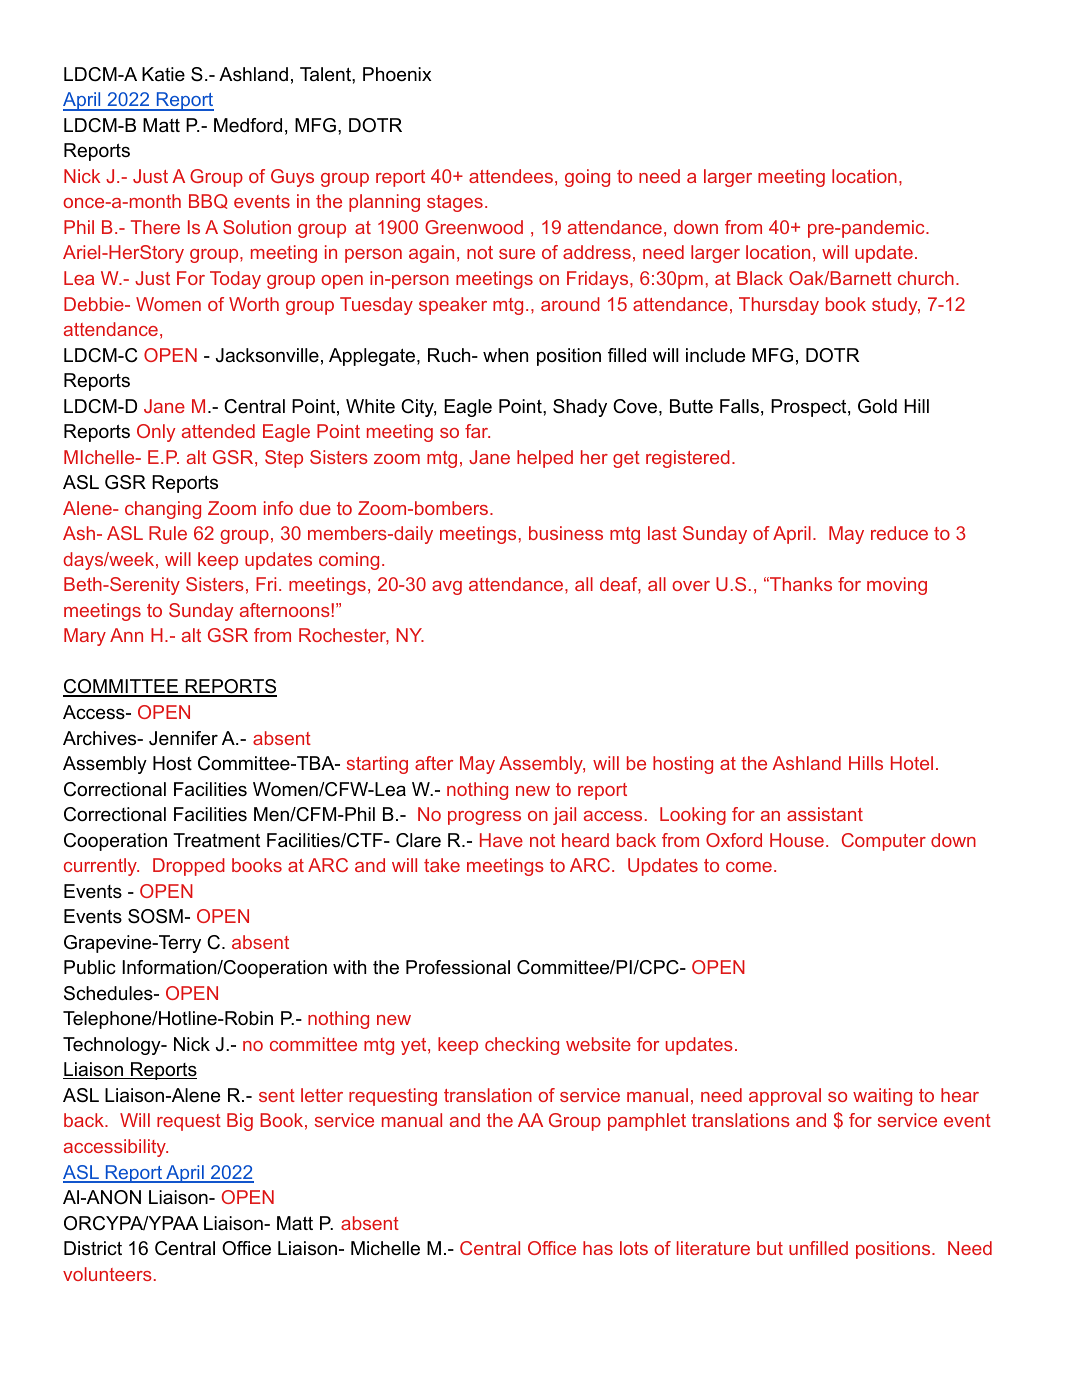 Image resolution: width=1074 pixels, height=1390 pixels. I want to click on Thursday, so click(779, 306).
